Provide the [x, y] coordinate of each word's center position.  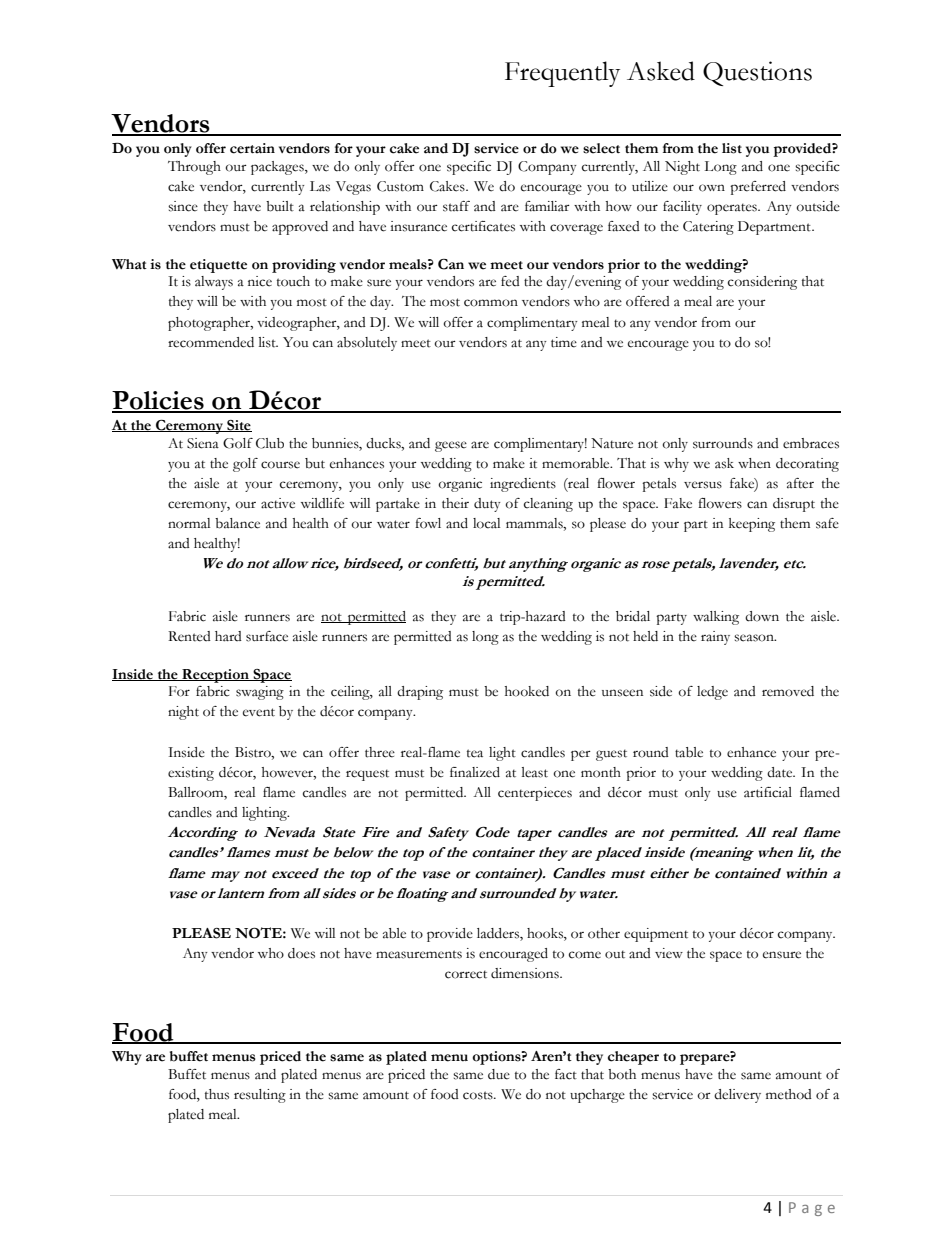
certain [252, 148]
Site [238, 426]
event [259, 712]
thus [217, 1094]
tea [475, 753]
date [781, 772]
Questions [757, 73]
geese [451, 446]
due [499, 1074]
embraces [811, 443]
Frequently [562, 74]
